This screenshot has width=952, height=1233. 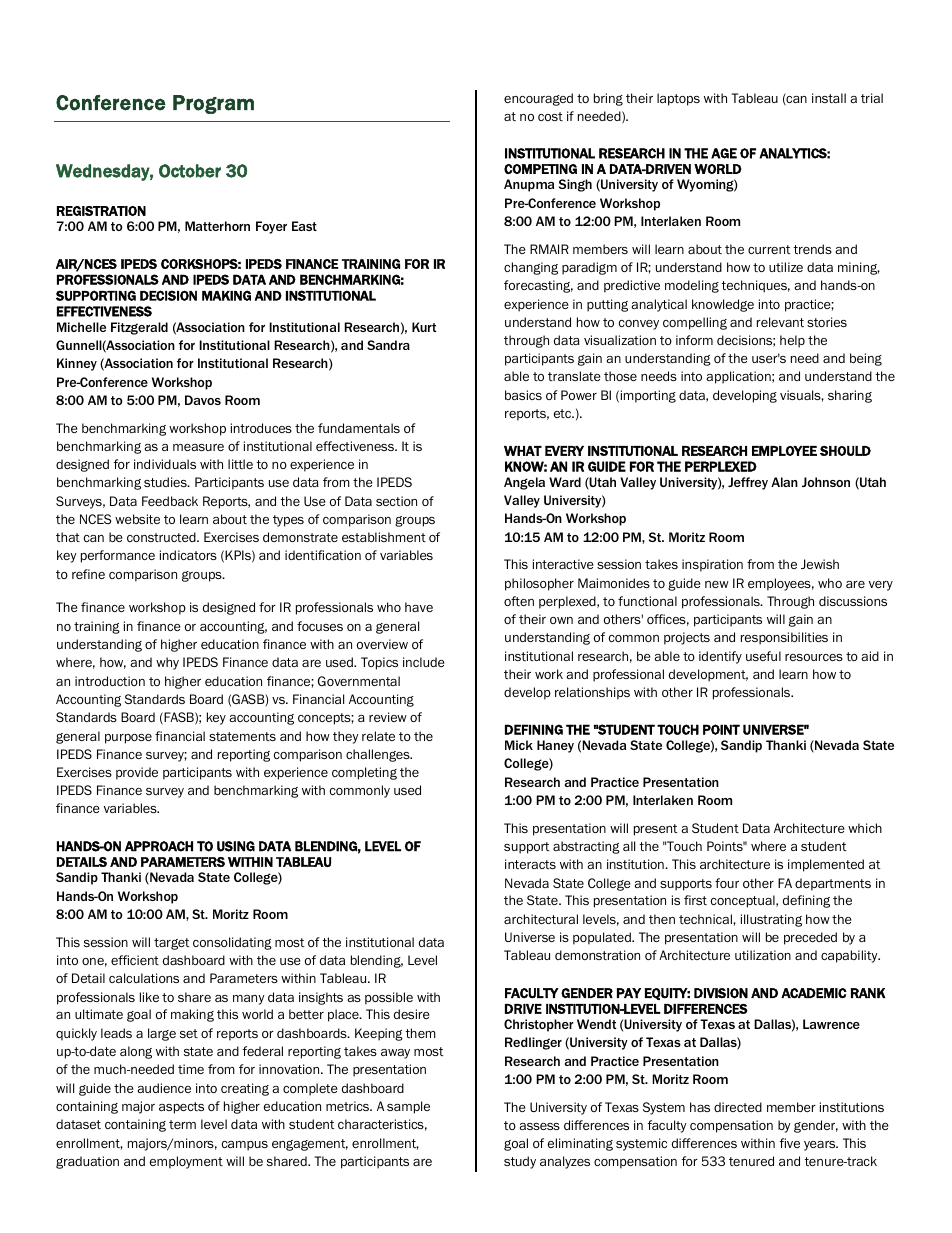 I want to click on why, so click(x=167, y=663).
